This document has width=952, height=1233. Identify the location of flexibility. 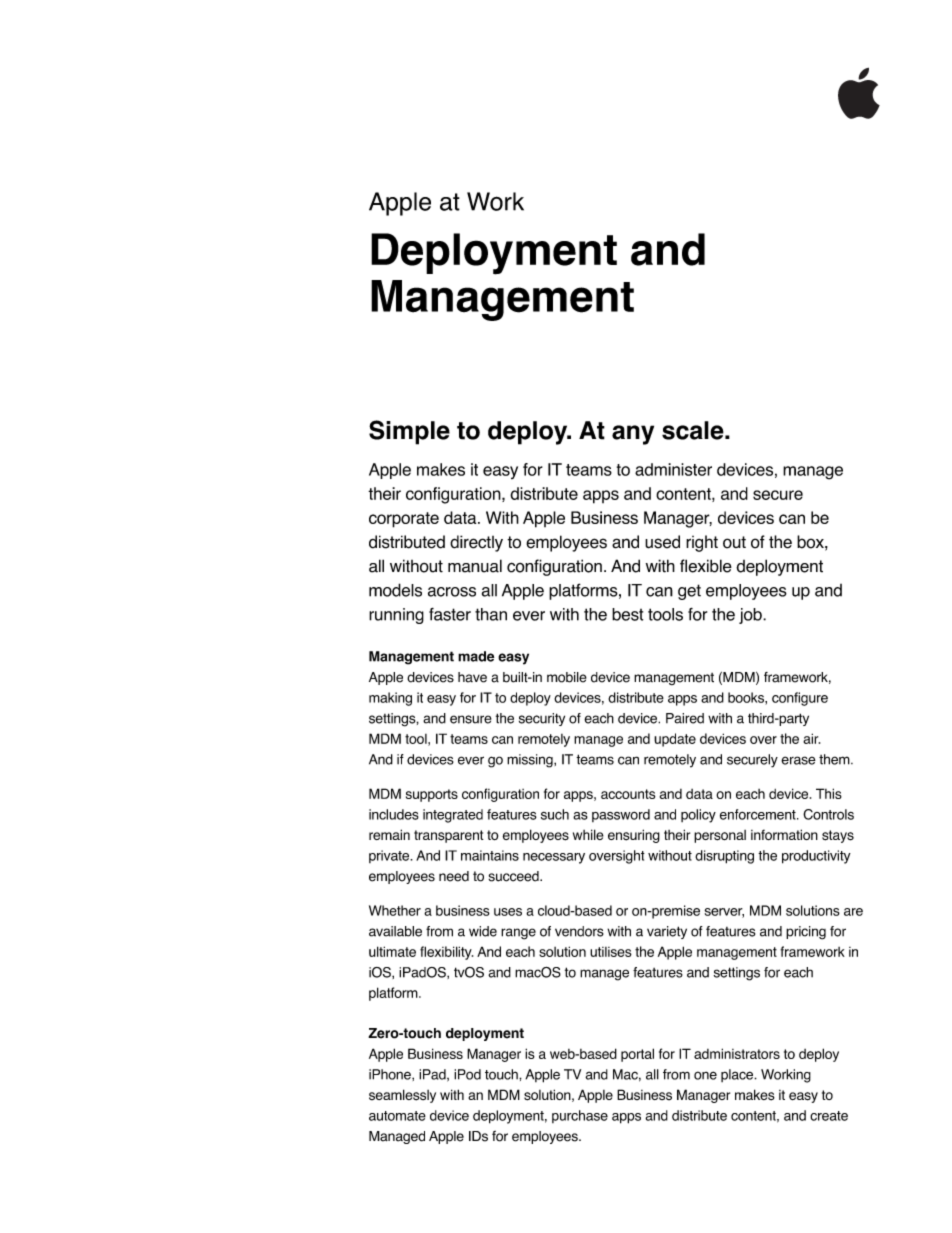
(446, 953).
